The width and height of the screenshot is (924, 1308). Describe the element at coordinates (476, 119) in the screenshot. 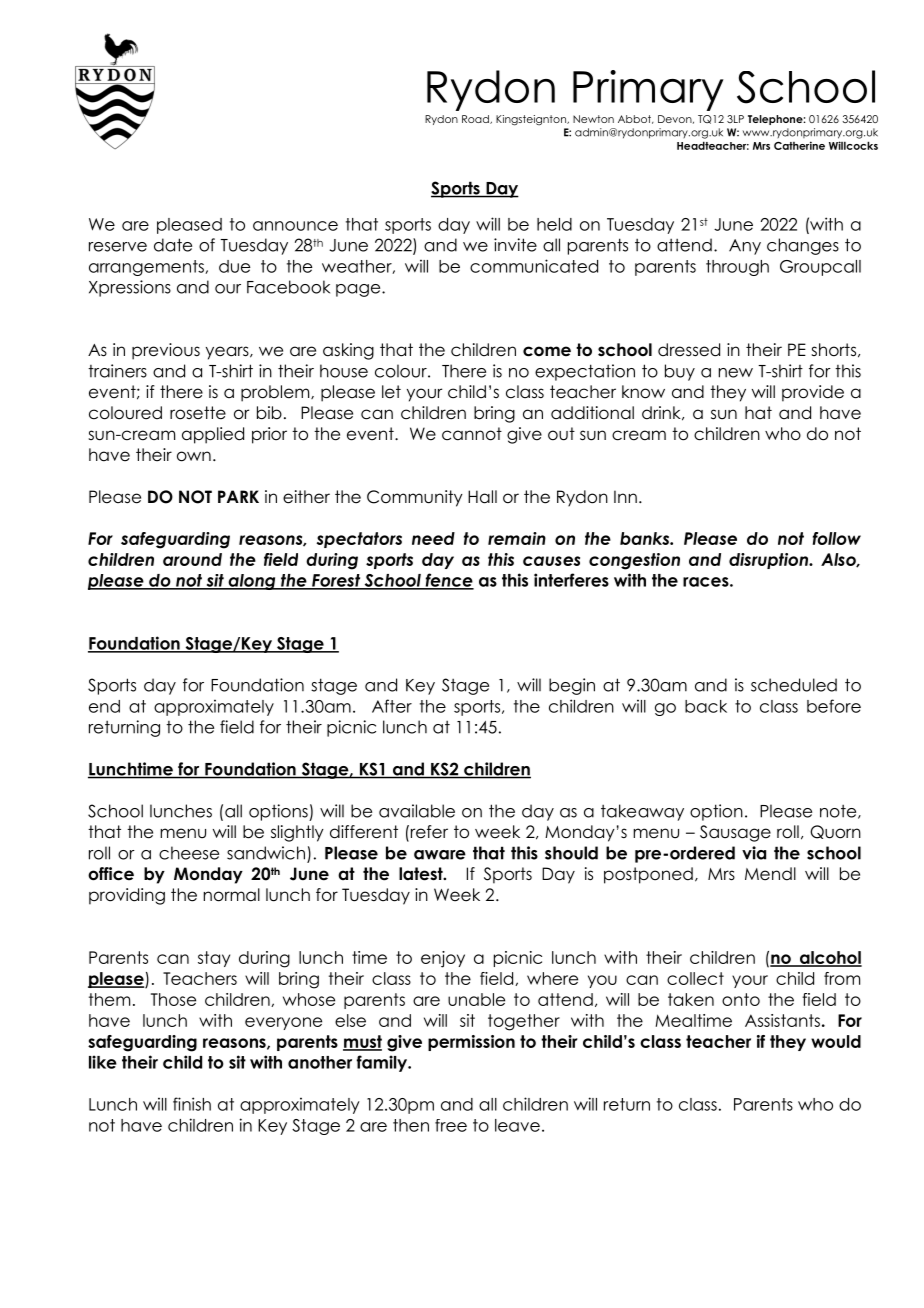

I see `Road` at that location.
